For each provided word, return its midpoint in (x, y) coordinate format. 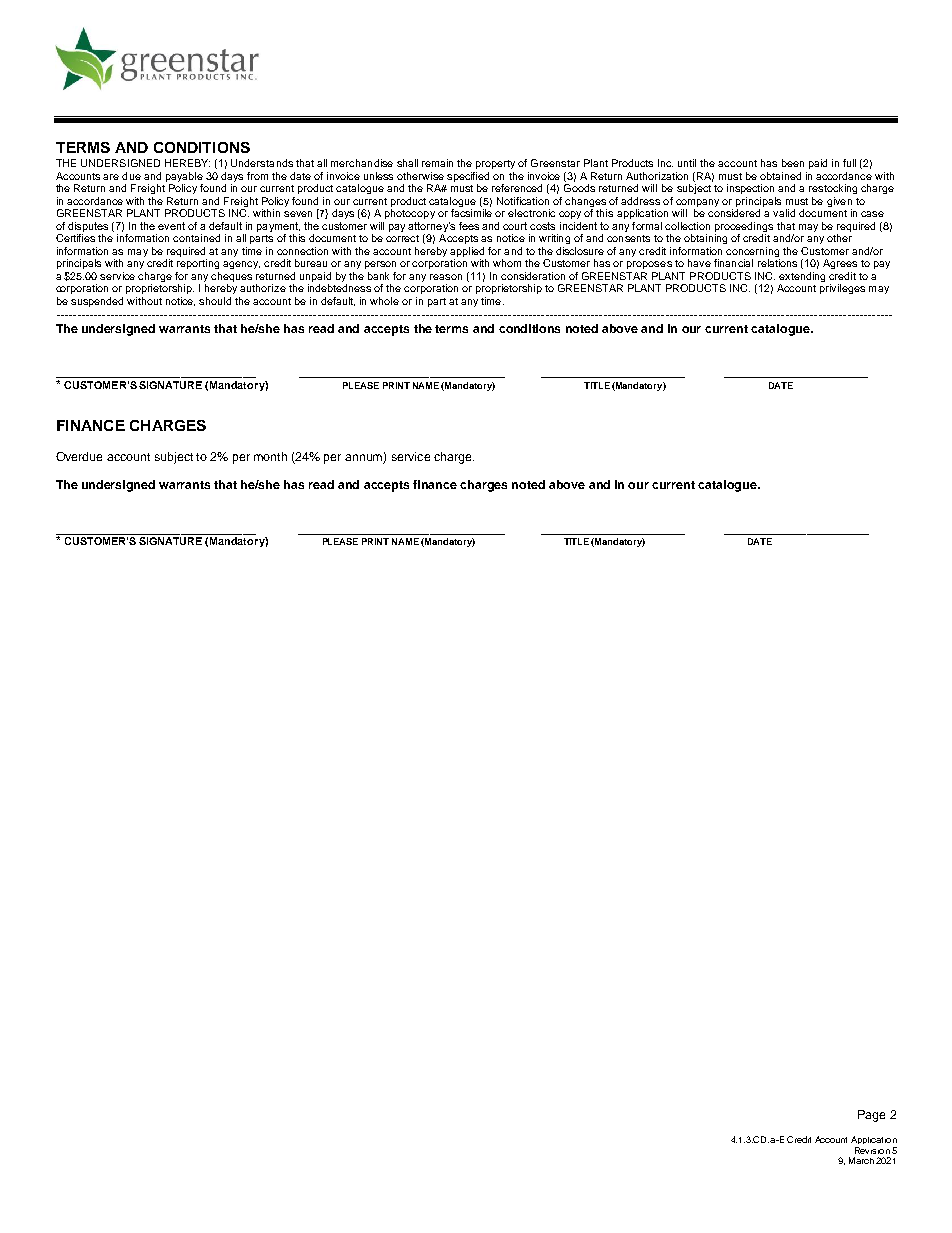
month (270, 456)
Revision (872, 1150)
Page (871, 1116)
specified (468, 177)
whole (384, 301)
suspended (97, 302)
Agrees (840, 264)
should (215, 301)
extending (802, 278)
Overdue (79, 456)
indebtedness (339, 288)
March (861, 1160)
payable (184, 177)
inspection (750, 189)
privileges (842, 289)
